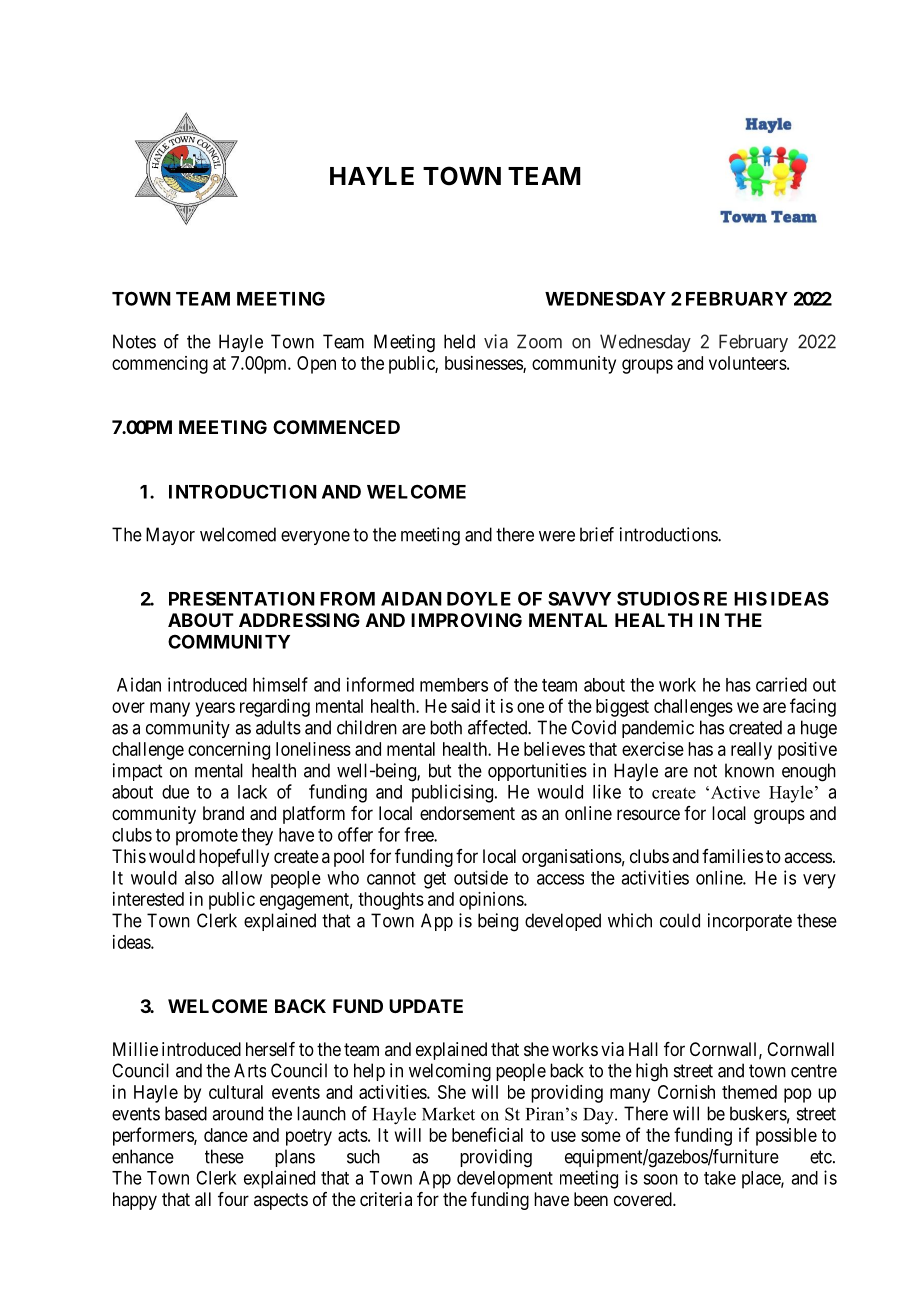 The height and width of the image is (1308, 924). What do you see at coordinates (492, 901) in the image?
I see `opinions` at bounding box center [492, 901].
